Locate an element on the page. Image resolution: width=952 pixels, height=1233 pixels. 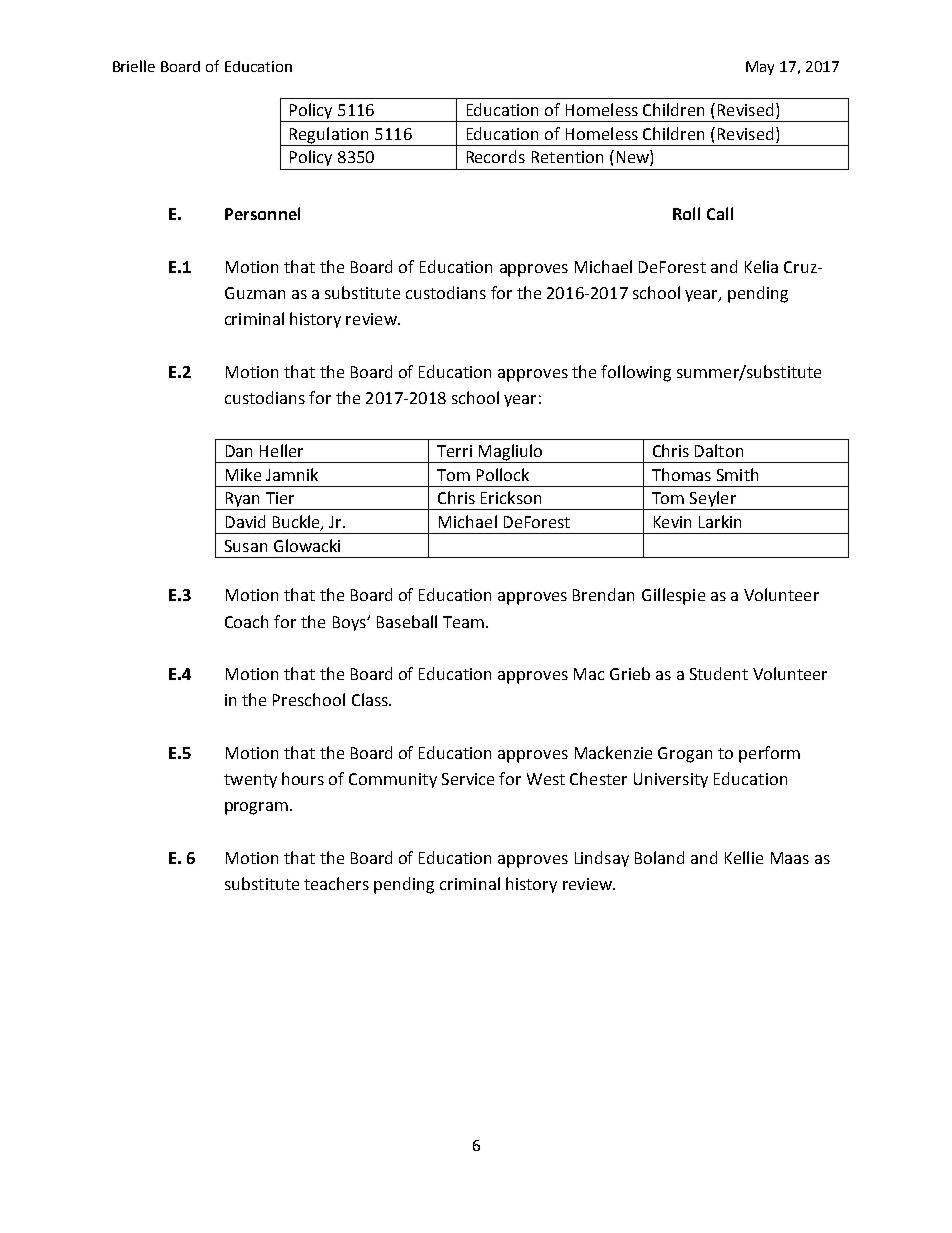
Gillespie is located at coordinates (673, 596).
